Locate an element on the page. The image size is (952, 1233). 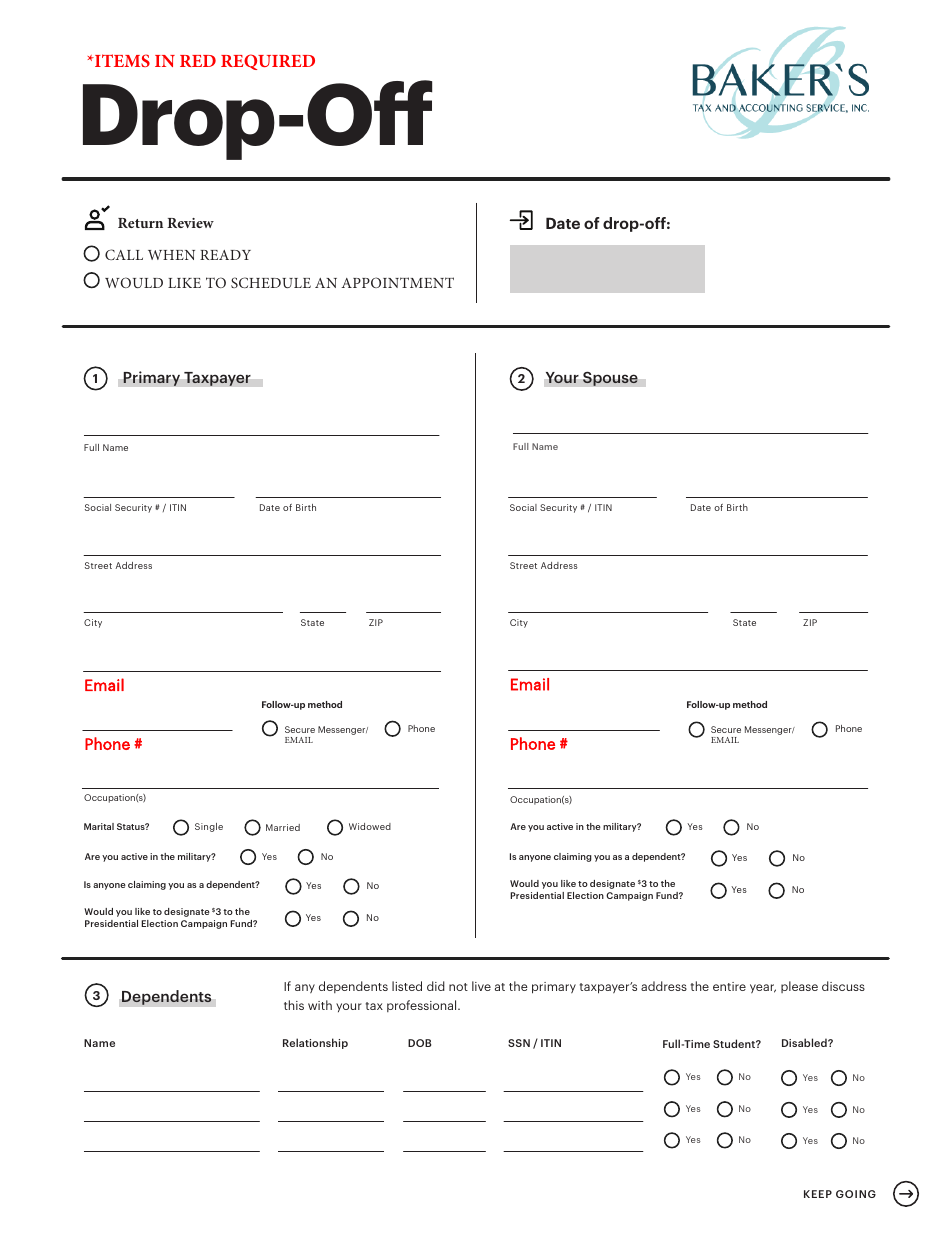
Widowed is located at coordinates (370, 826).
